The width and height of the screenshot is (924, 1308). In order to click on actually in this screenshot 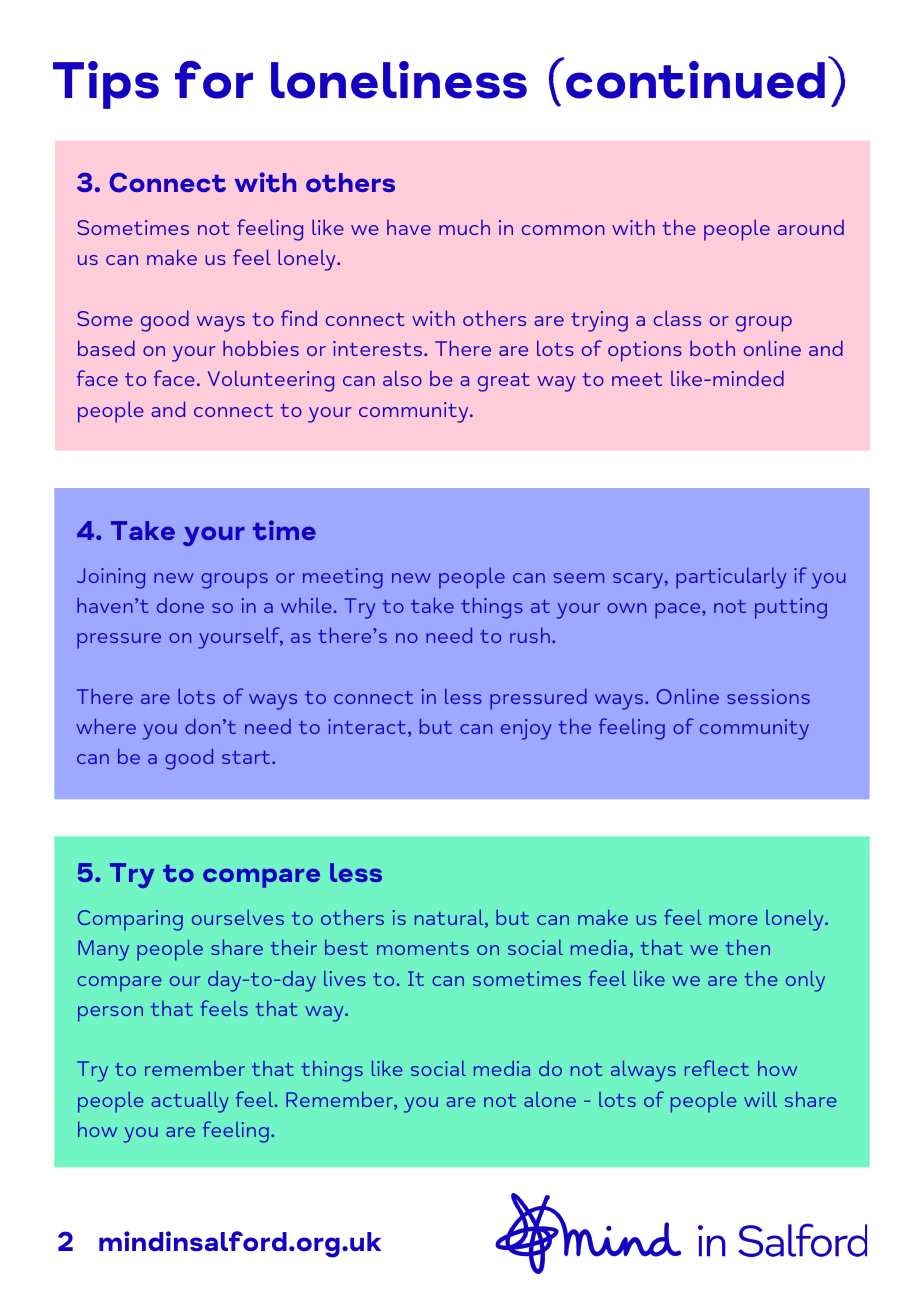, I will do `click(190, 1102)`.
